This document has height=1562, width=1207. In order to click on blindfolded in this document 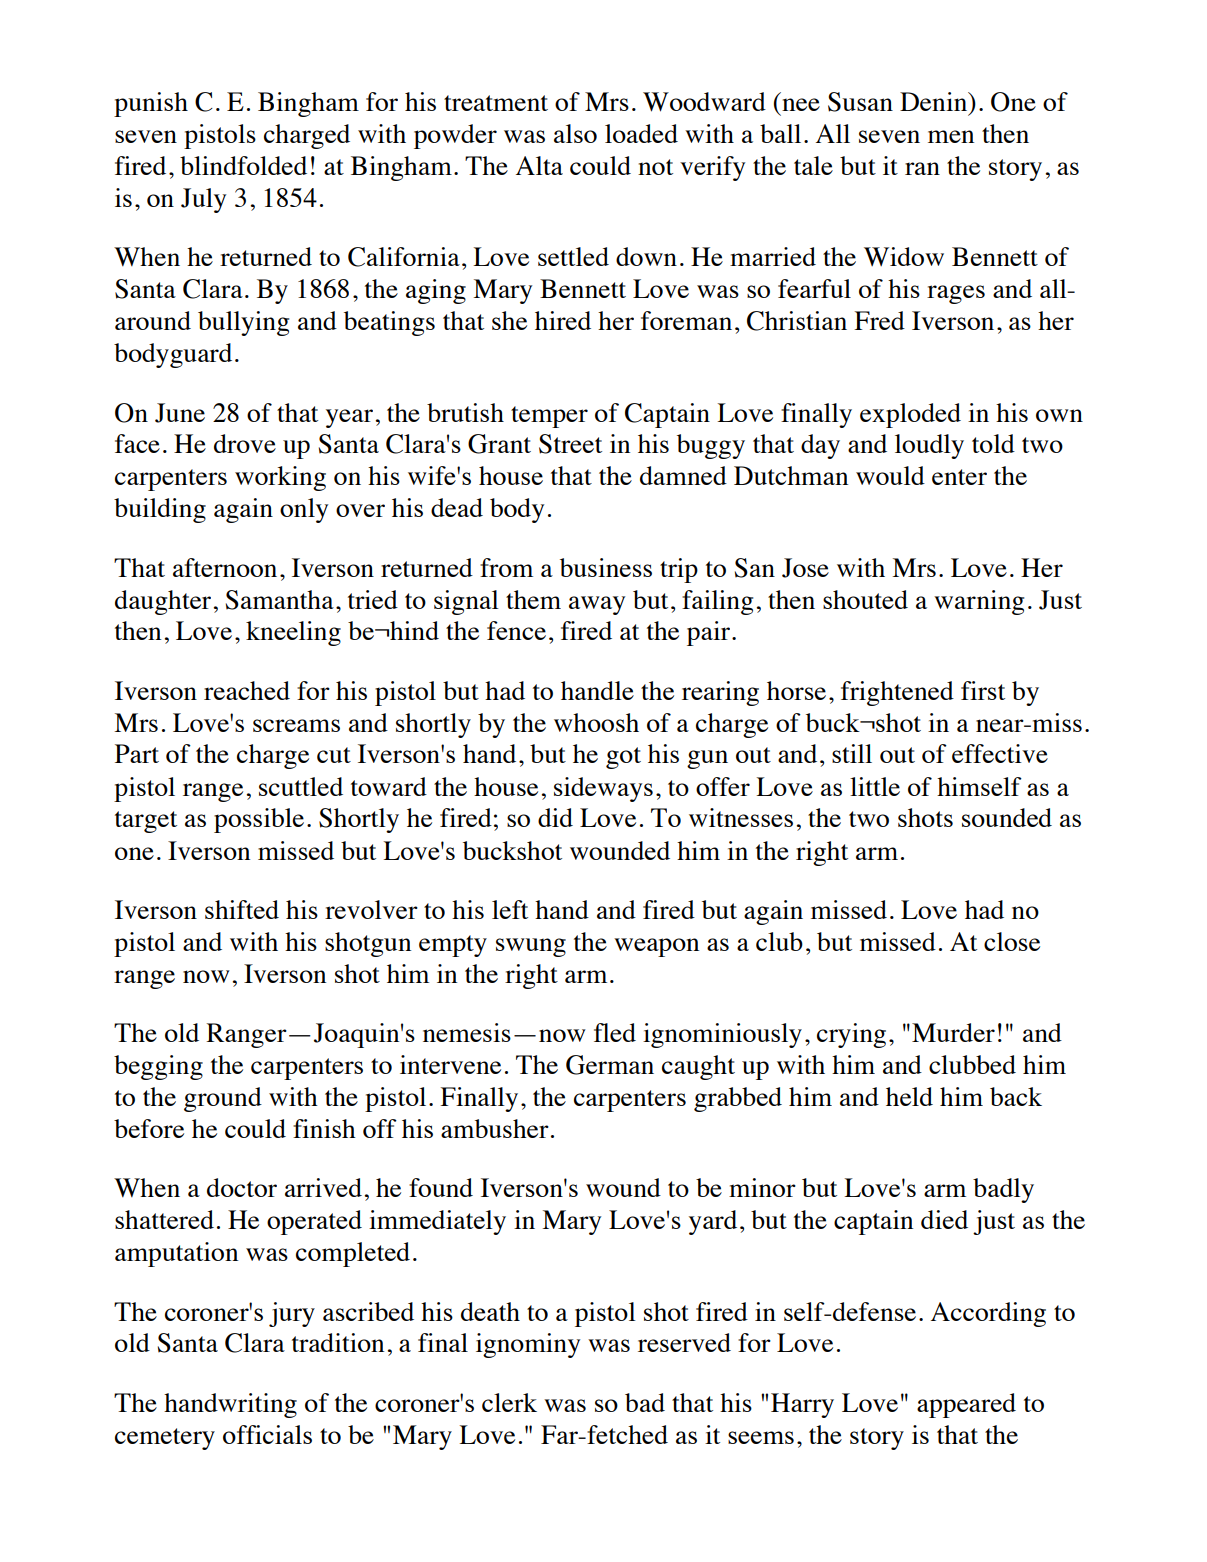, I will do `click(243, 165)`.
